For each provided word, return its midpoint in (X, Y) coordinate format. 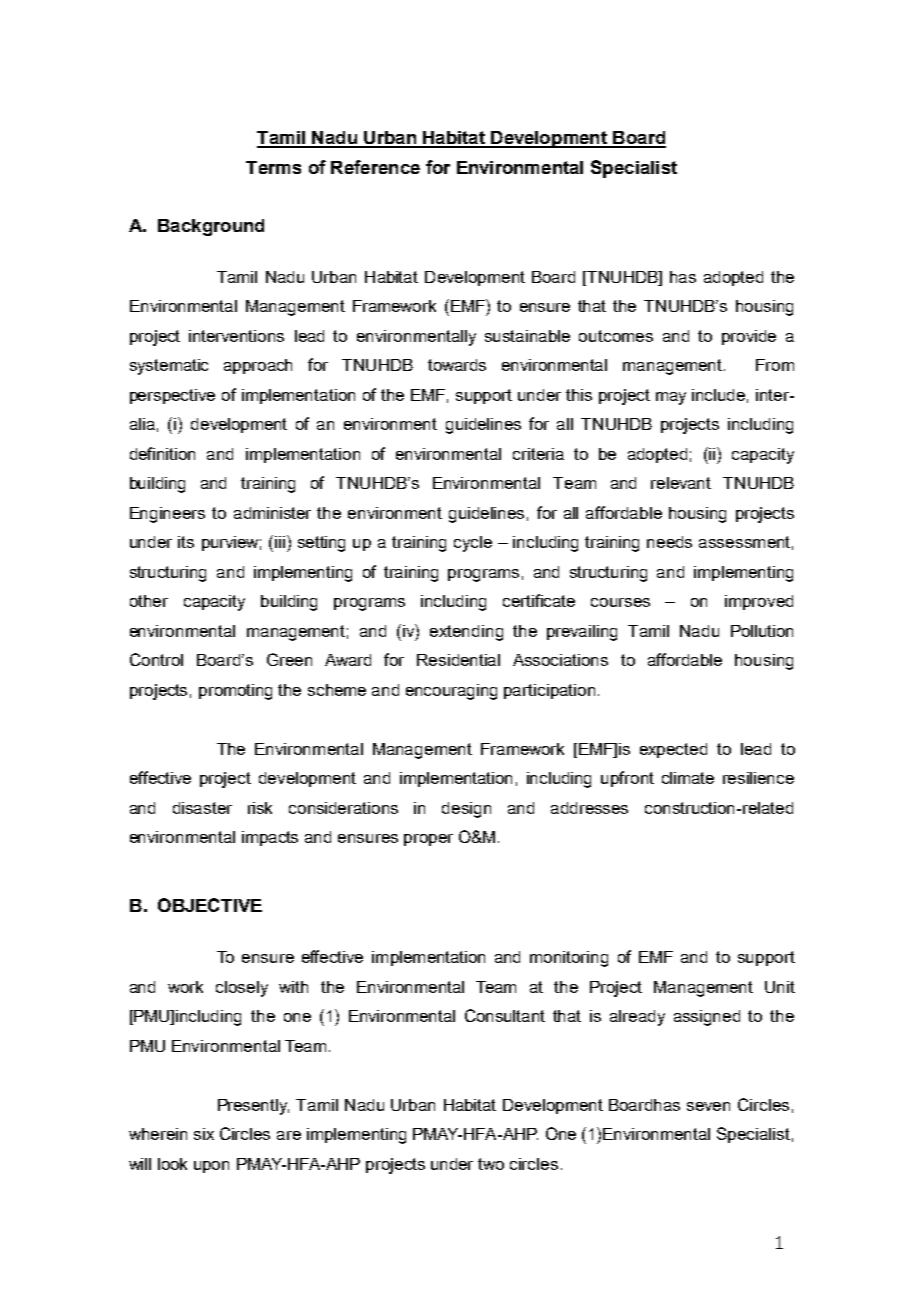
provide (749, 337)
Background (211, 227)
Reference (375, 167)
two (491, 1164)
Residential (458, 660)
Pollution (762, 631)
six (204, 1134)
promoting (235, 692)
